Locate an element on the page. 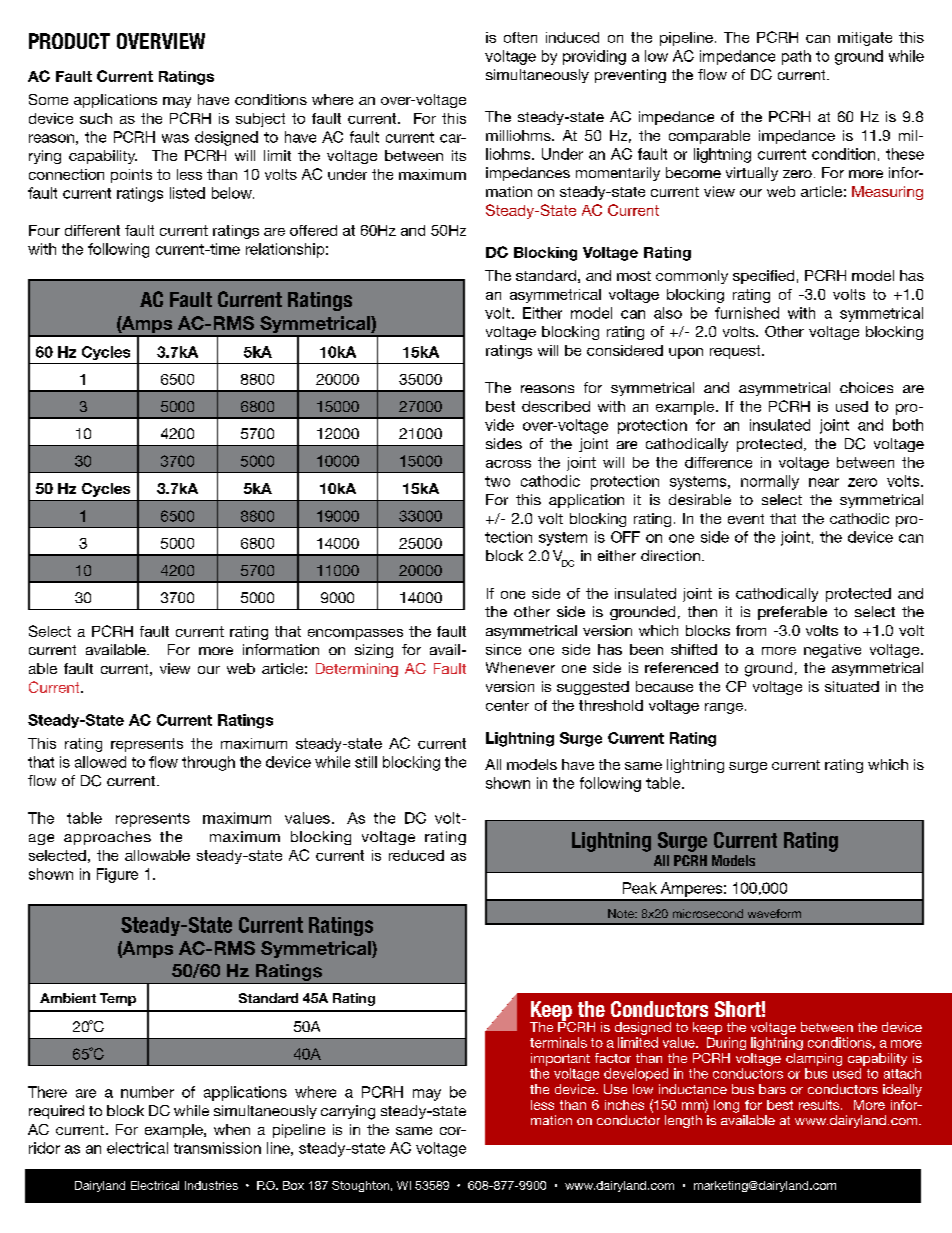 Image resolution: width=952 pixels, height=1233 pixels. such is located at coordinates (96, 118).
